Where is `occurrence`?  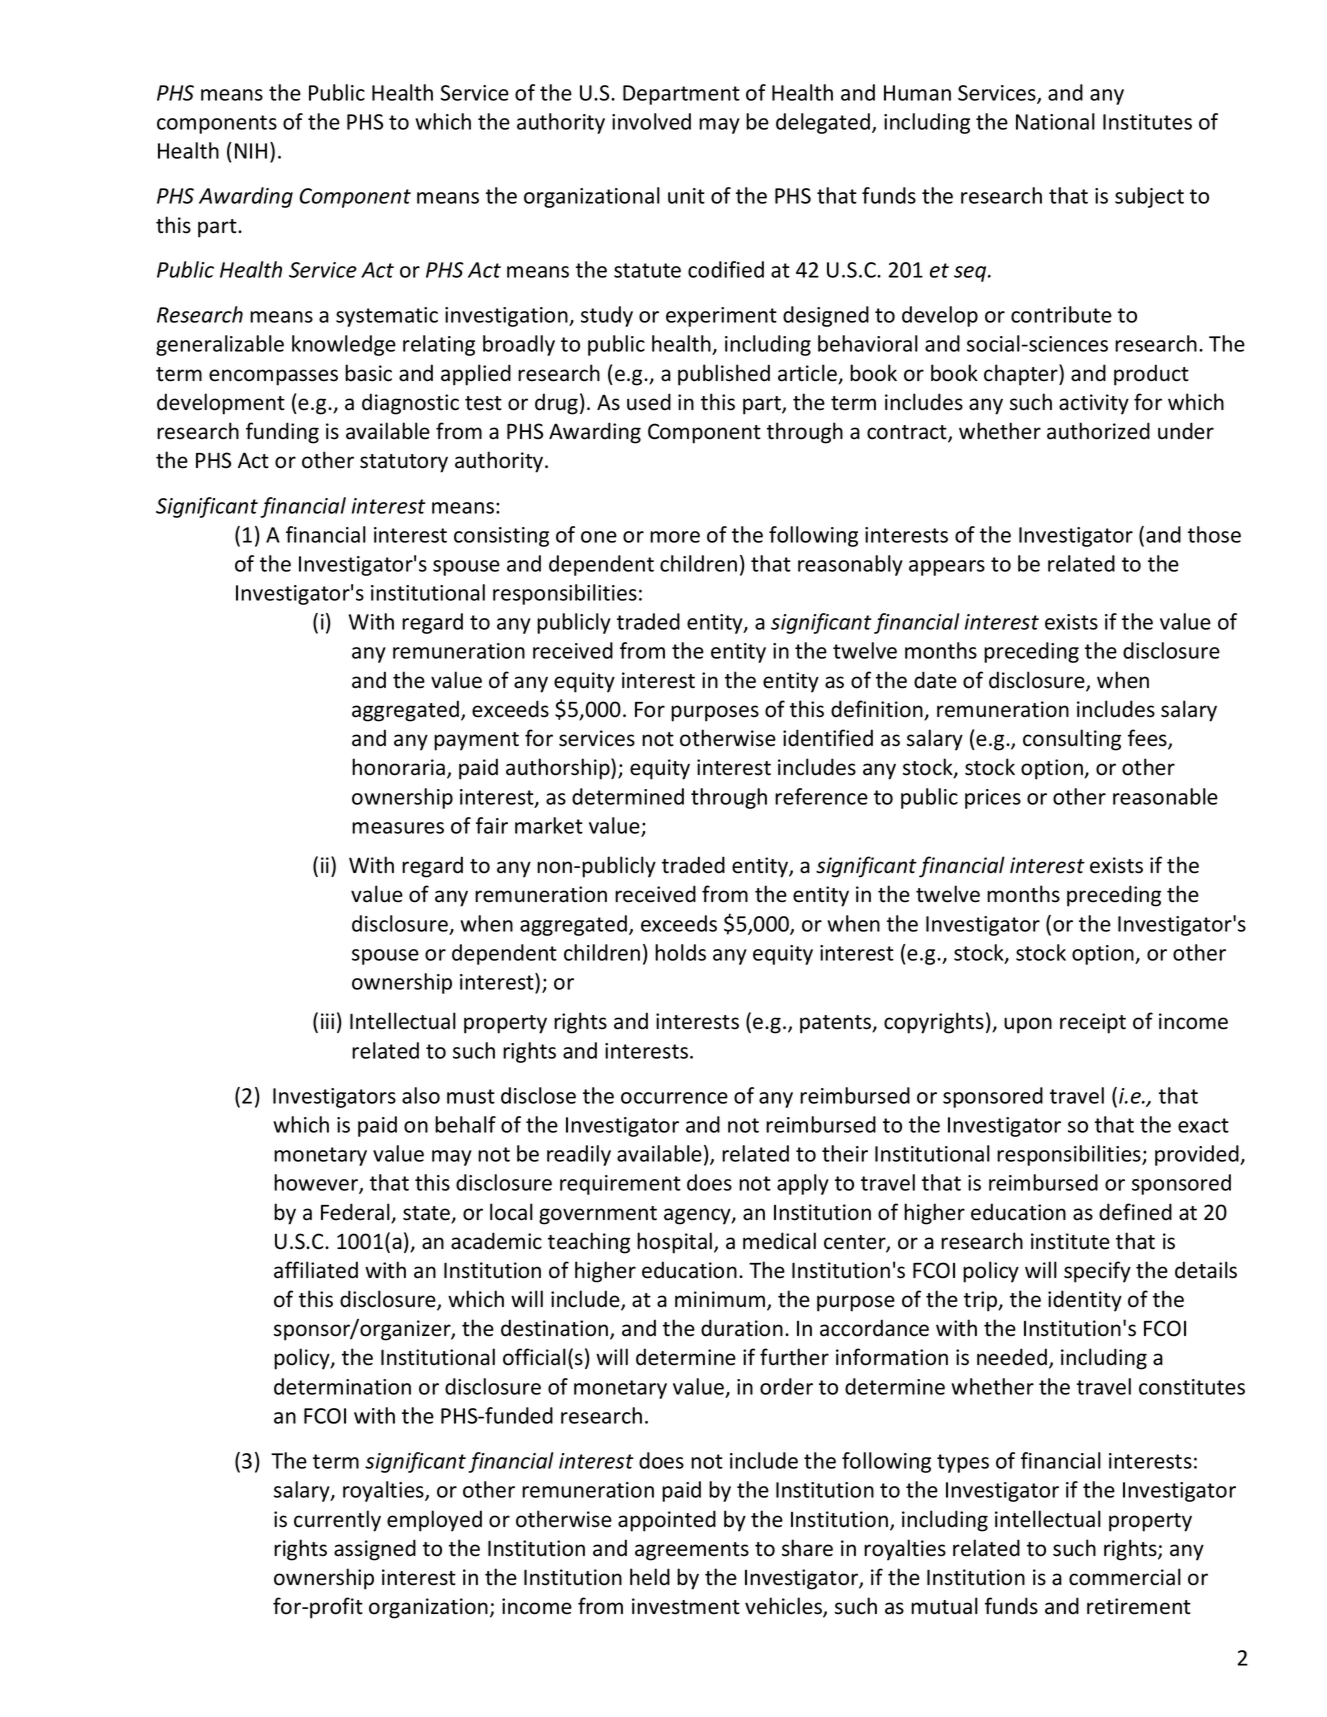
occurrence is located at coordinates (674, 1098).
